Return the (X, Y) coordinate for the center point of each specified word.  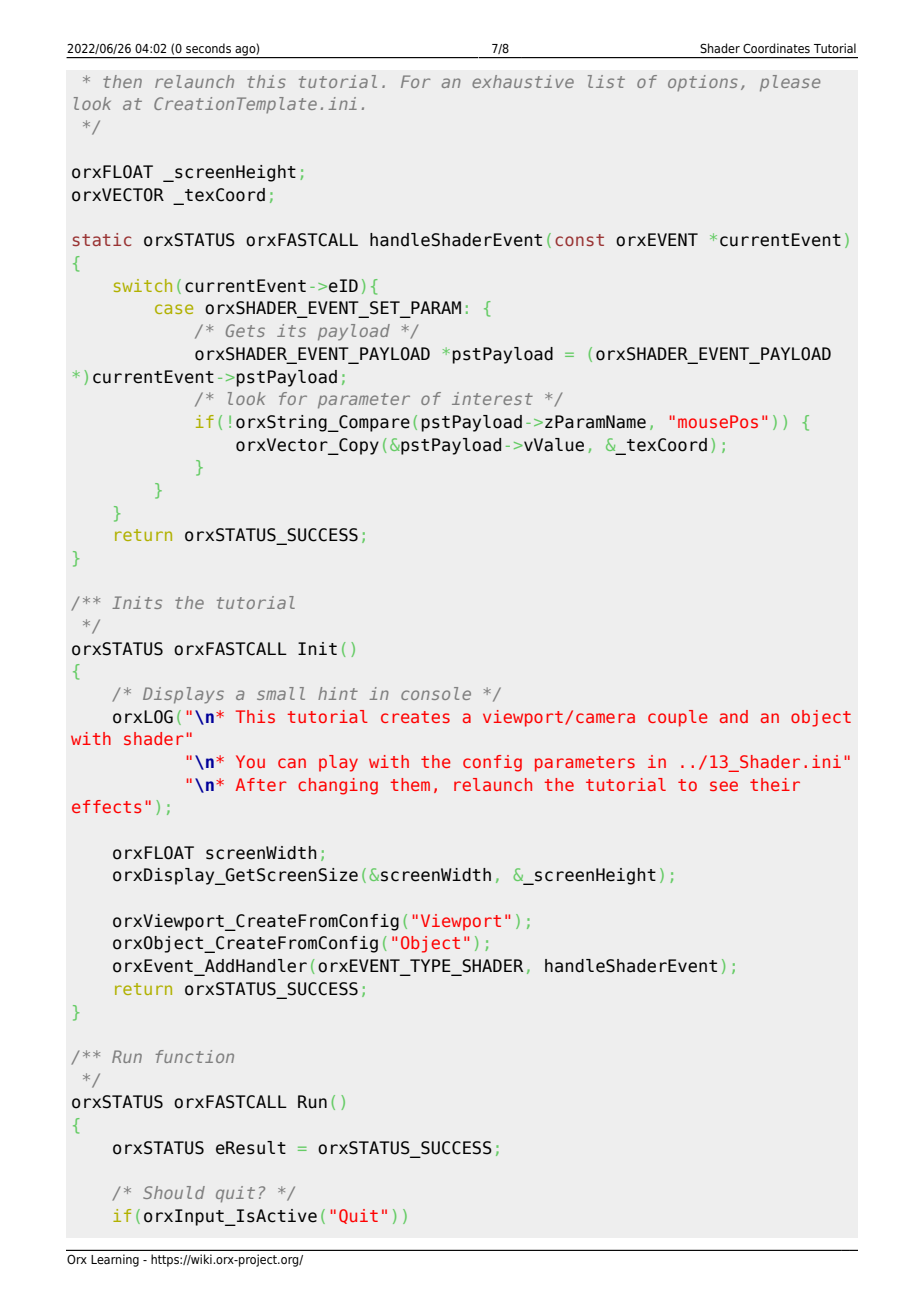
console (436, 693)
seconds (208, 48)
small (281, 693)
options (703, 83)
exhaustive (523, 81)
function (195, 1056)
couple (678, 718)
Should (174, 1192)
